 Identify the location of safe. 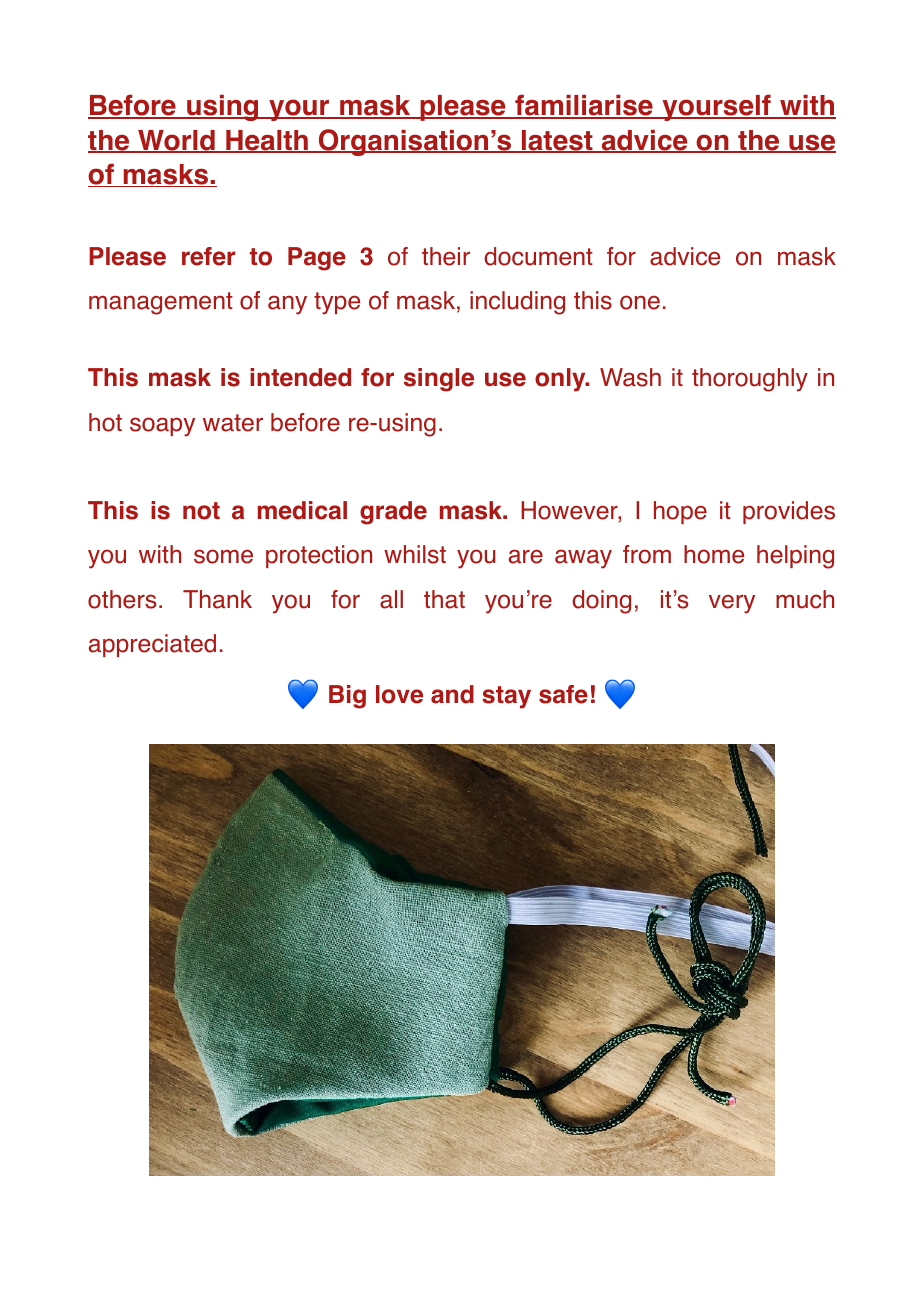
(563, 694).
